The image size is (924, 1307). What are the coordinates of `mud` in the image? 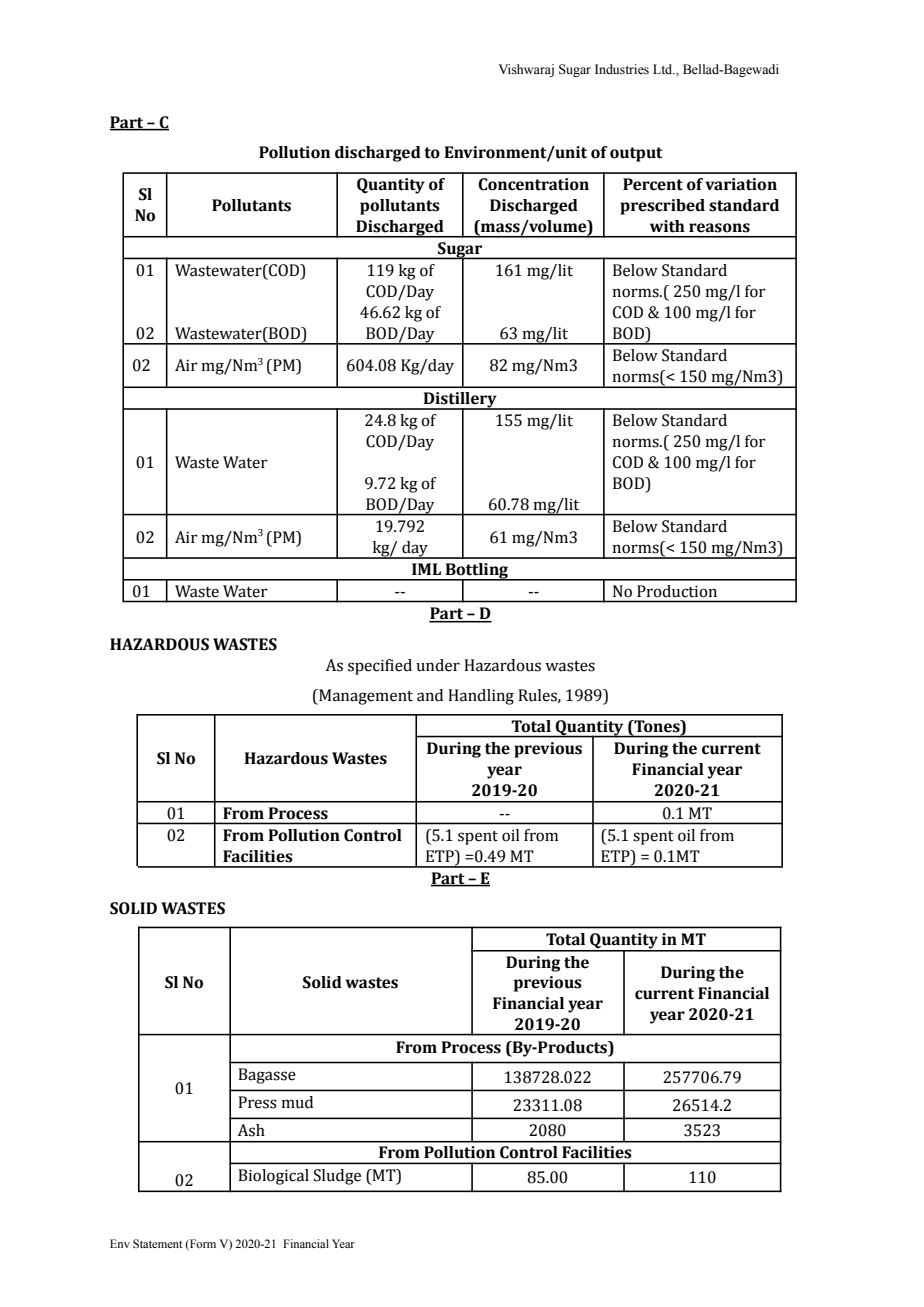 It's located at (297, 1102).
